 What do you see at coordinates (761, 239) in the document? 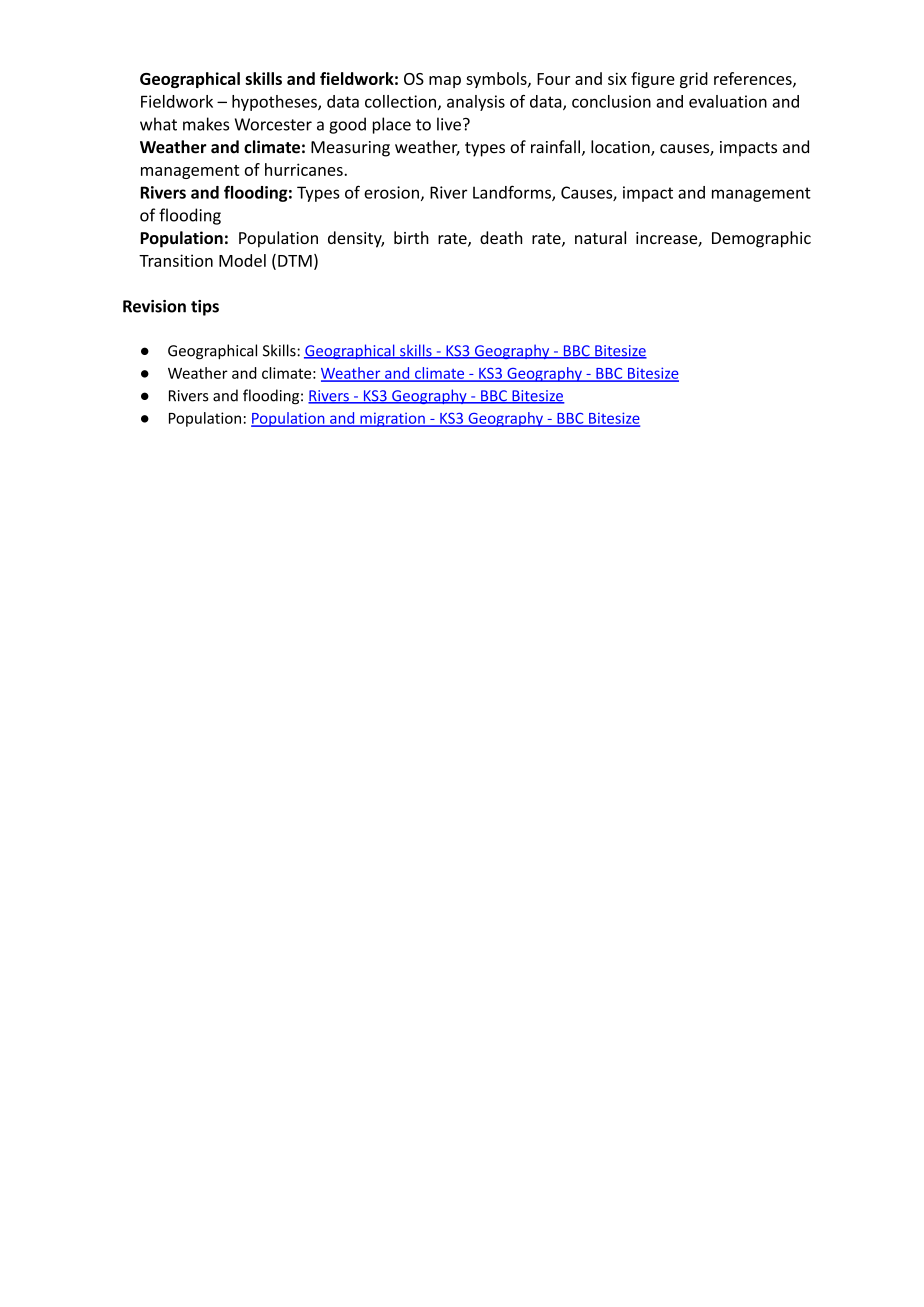
I see `Demographic` at bounding box center [761, 239].
